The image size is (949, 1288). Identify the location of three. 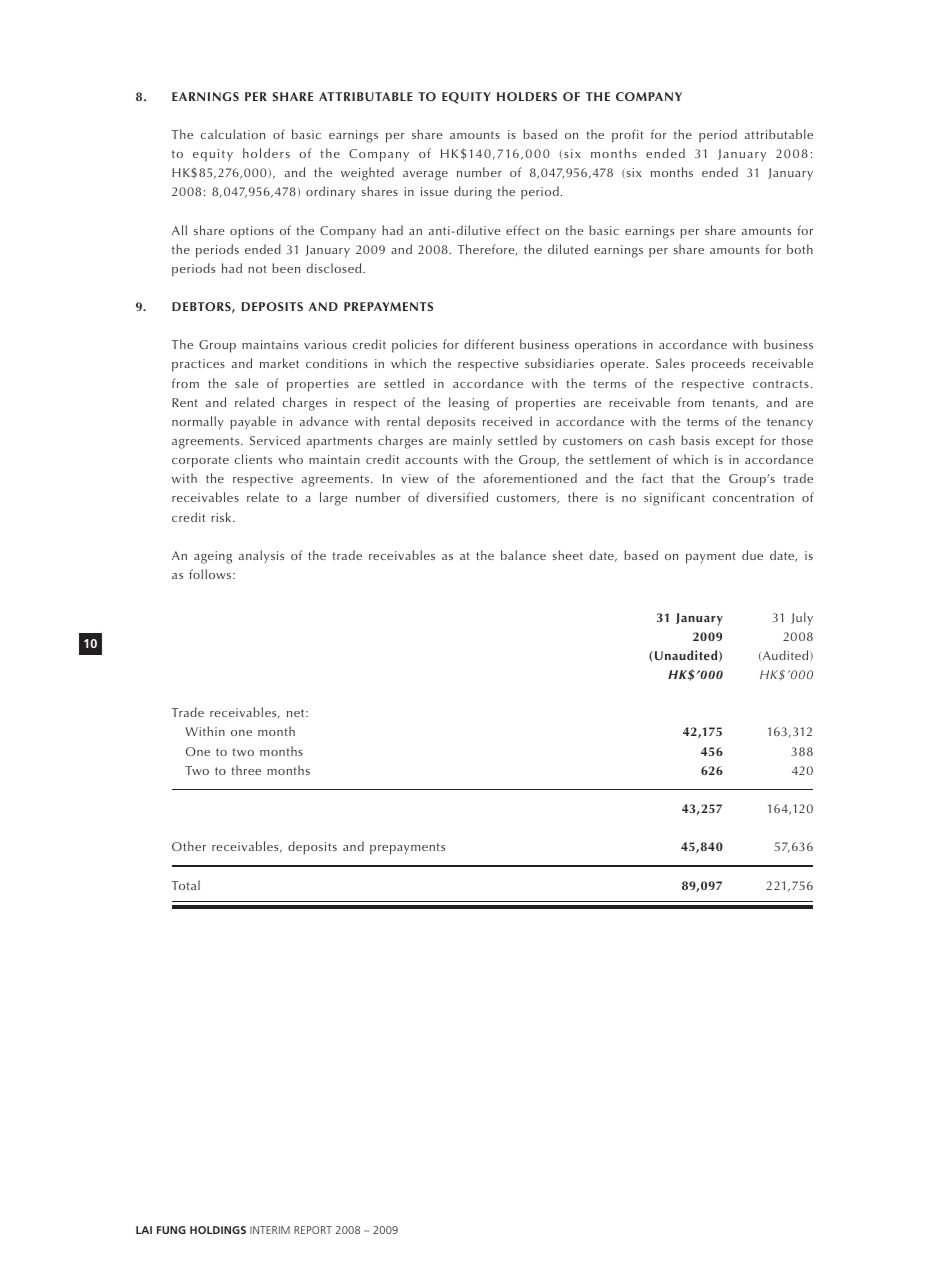
(246, 770).
